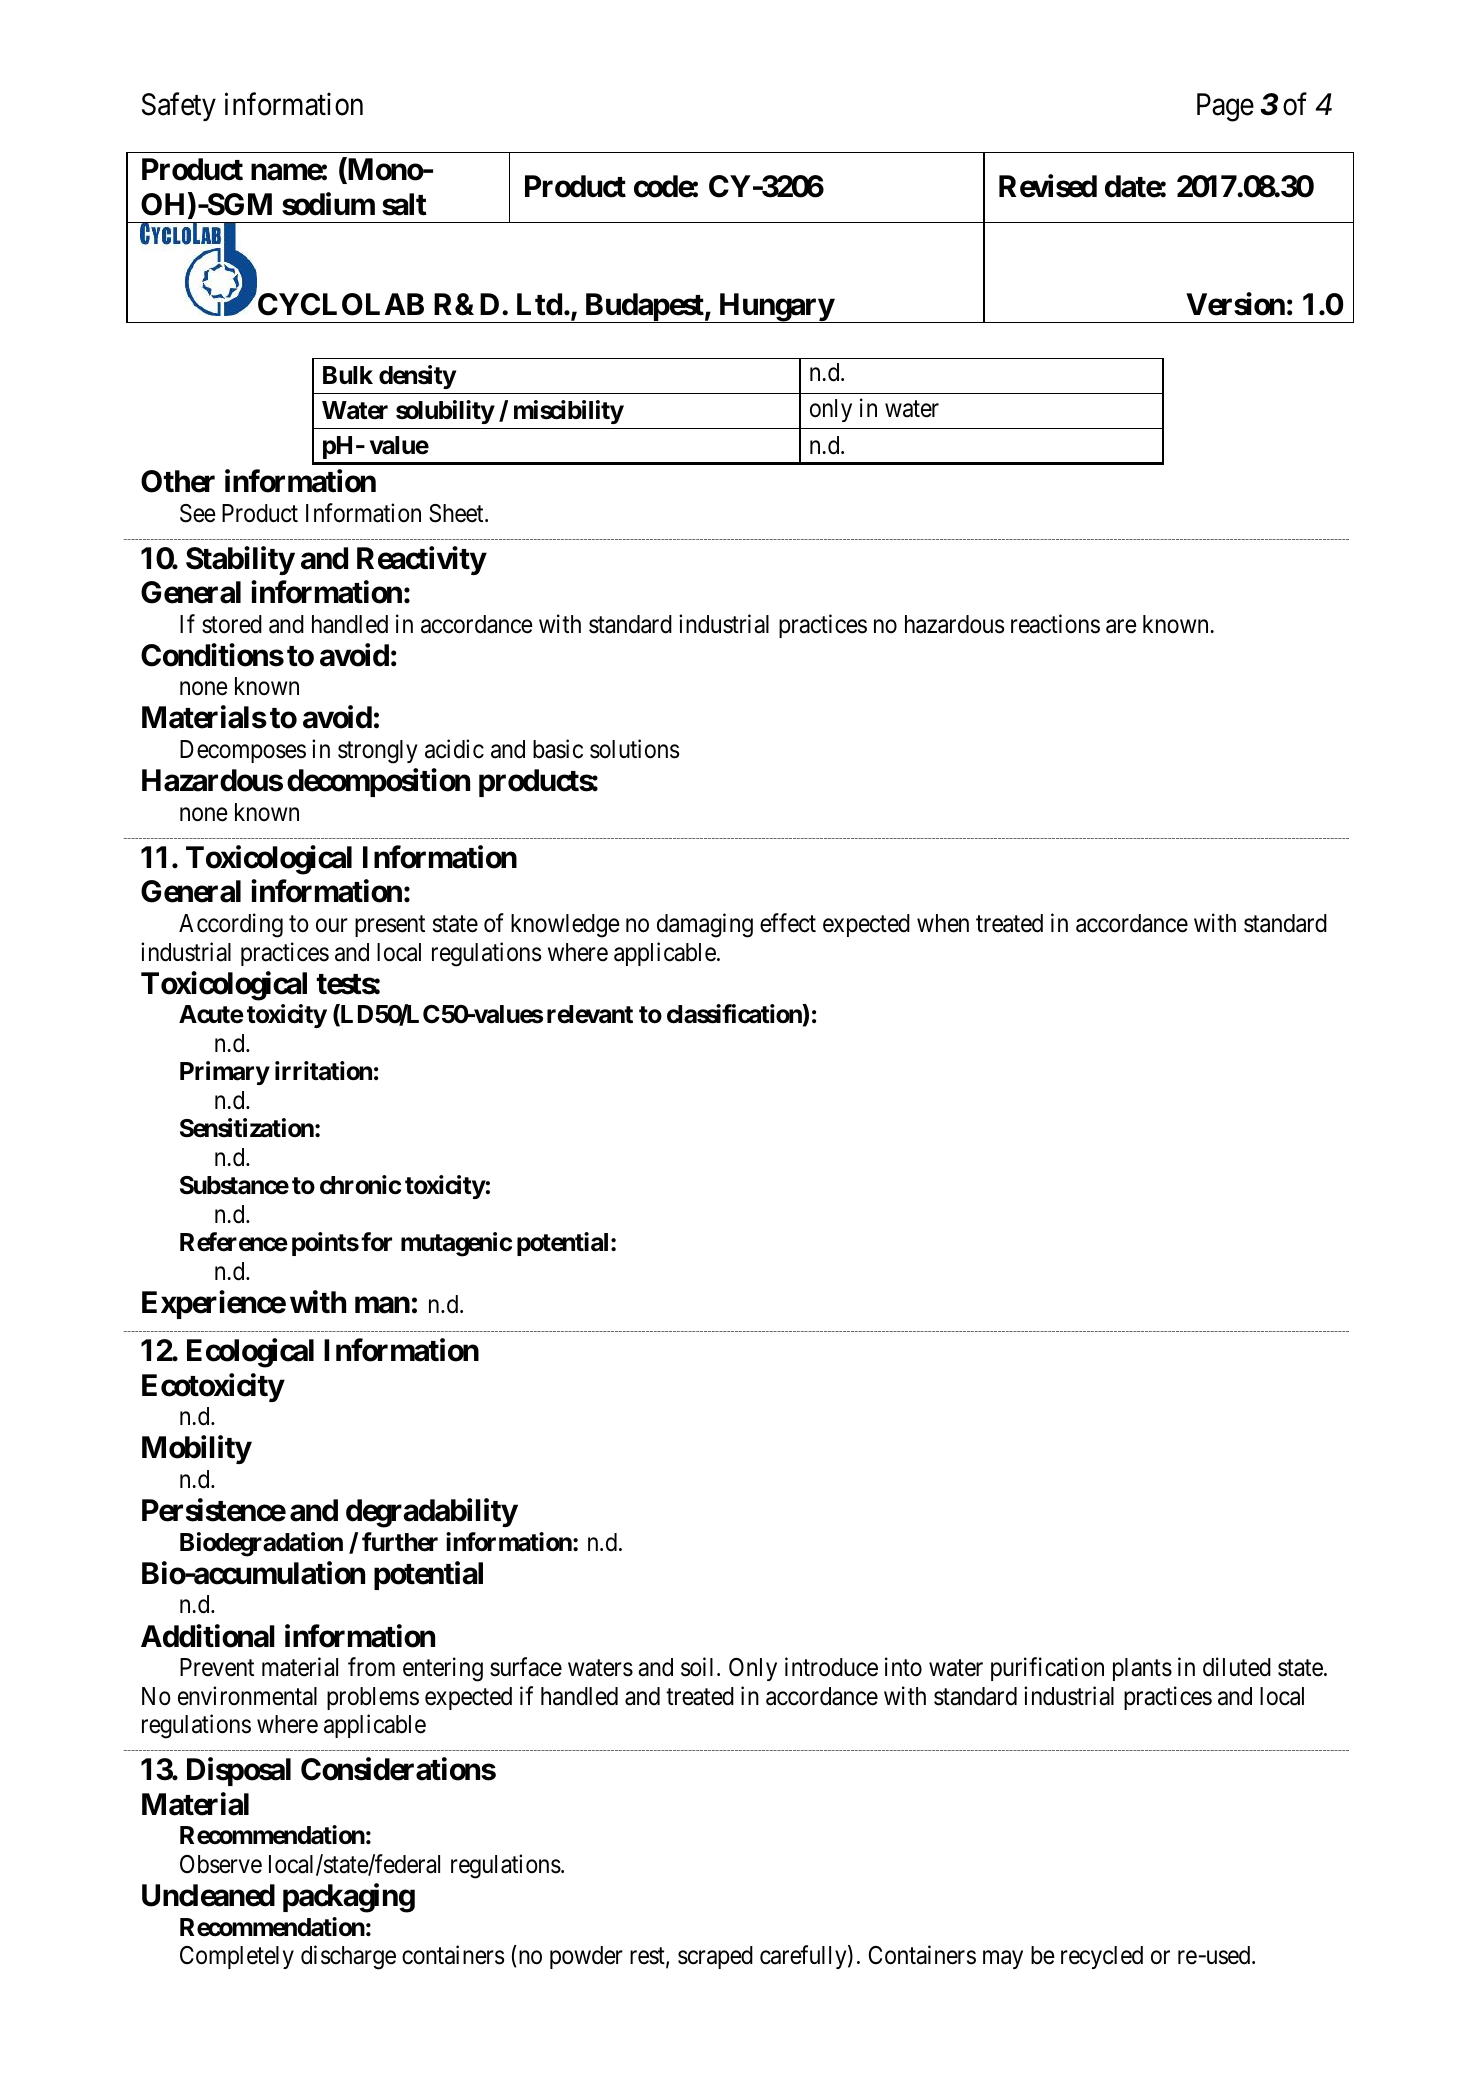 This image has width=1476, height=2087. What do you see at coordinates (1102, 1957) in the image?
I see `recycled` at bounding box center [1102, 1957].
